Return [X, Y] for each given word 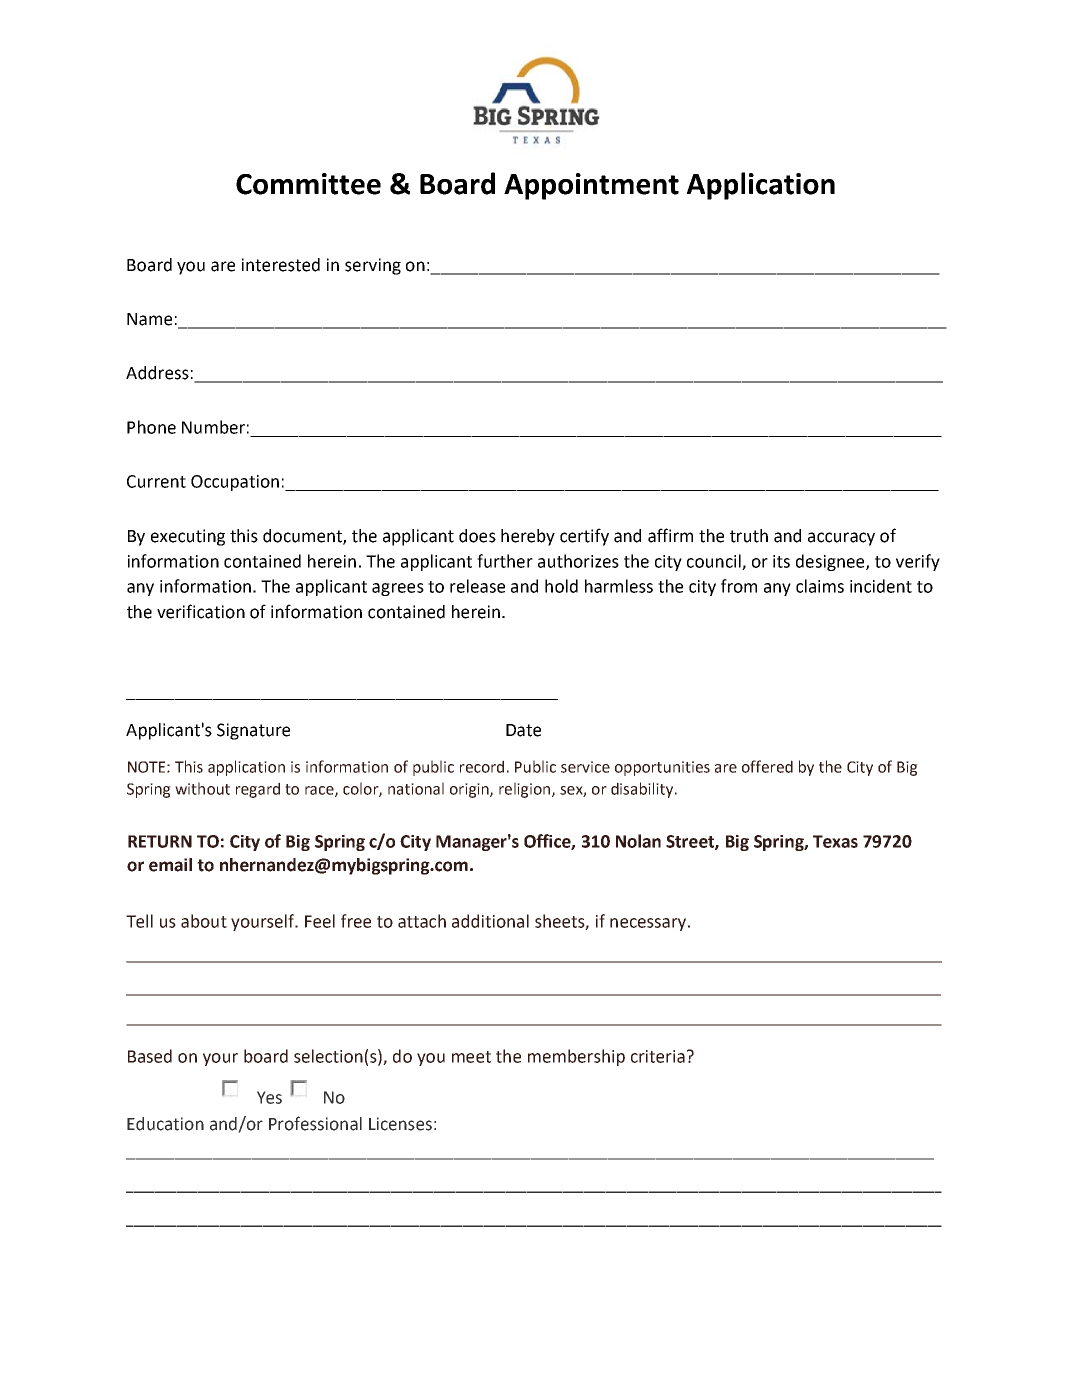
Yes [269, 1097]
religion [526, 790]
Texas [835, 841]
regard [258, 790]
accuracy [841, 539]
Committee [308, 184]
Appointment [591, 186]
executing [188, 537]
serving [373, 266]
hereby [528, 537]
